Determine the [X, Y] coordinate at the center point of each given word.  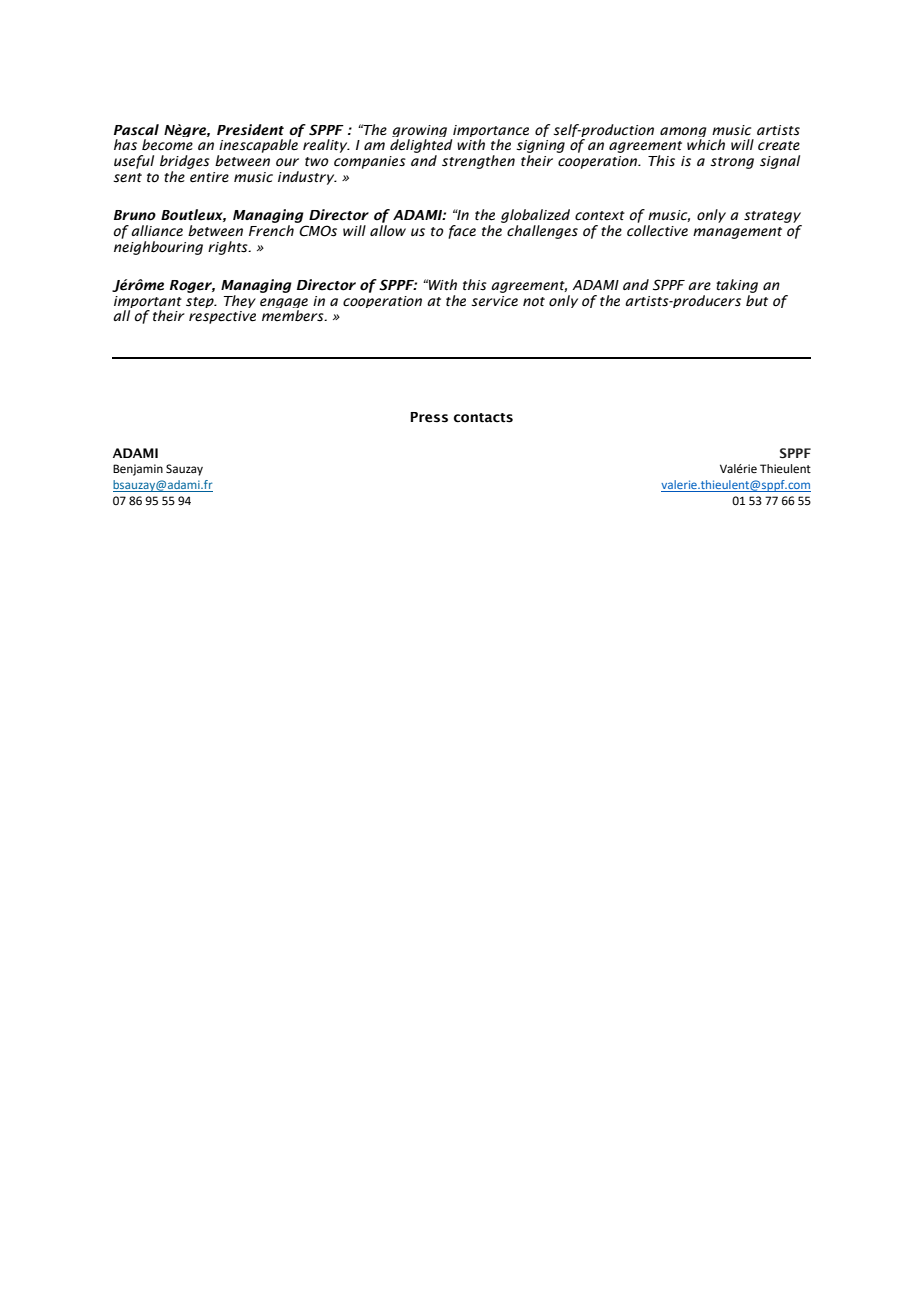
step [201, 302]
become [167, 145]
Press [429, 417]
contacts [483, 418]
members [294, 316]
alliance [157, 230]
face [462, 232]
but [757, 299]
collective [657, 231]
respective [222, 317]
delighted [421, 147]
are [699, 286]
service [494, 301]
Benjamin [138, 470]
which [706, 144]
